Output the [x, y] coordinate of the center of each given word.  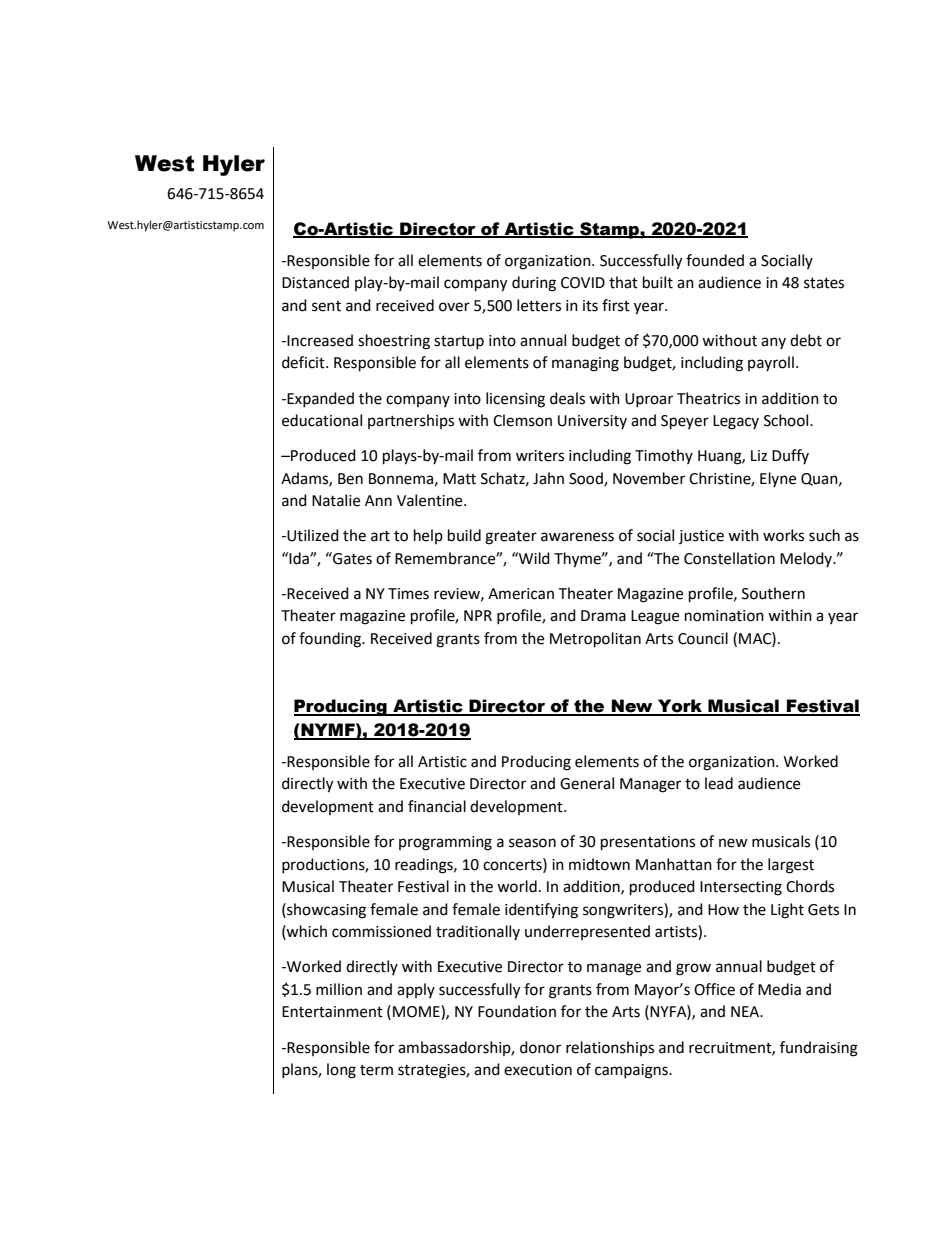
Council [703, 638]
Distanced [315, 282]
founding [331, 640]
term [376, 1070]
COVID [583, 283]
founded [715, 260]
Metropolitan [595, 640]
